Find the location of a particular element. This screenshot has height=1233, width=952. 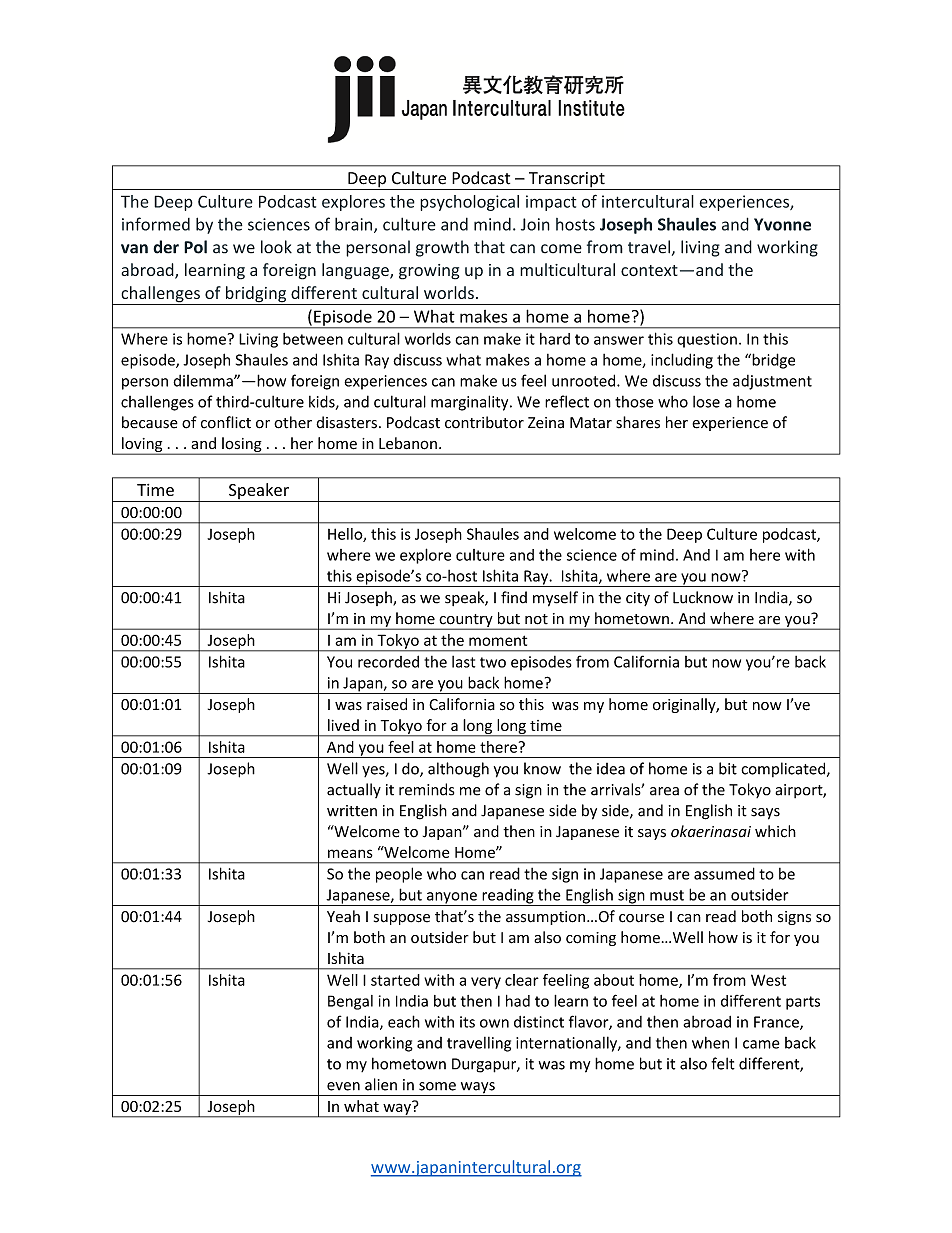

actually is located at coordinates (354, 790).
